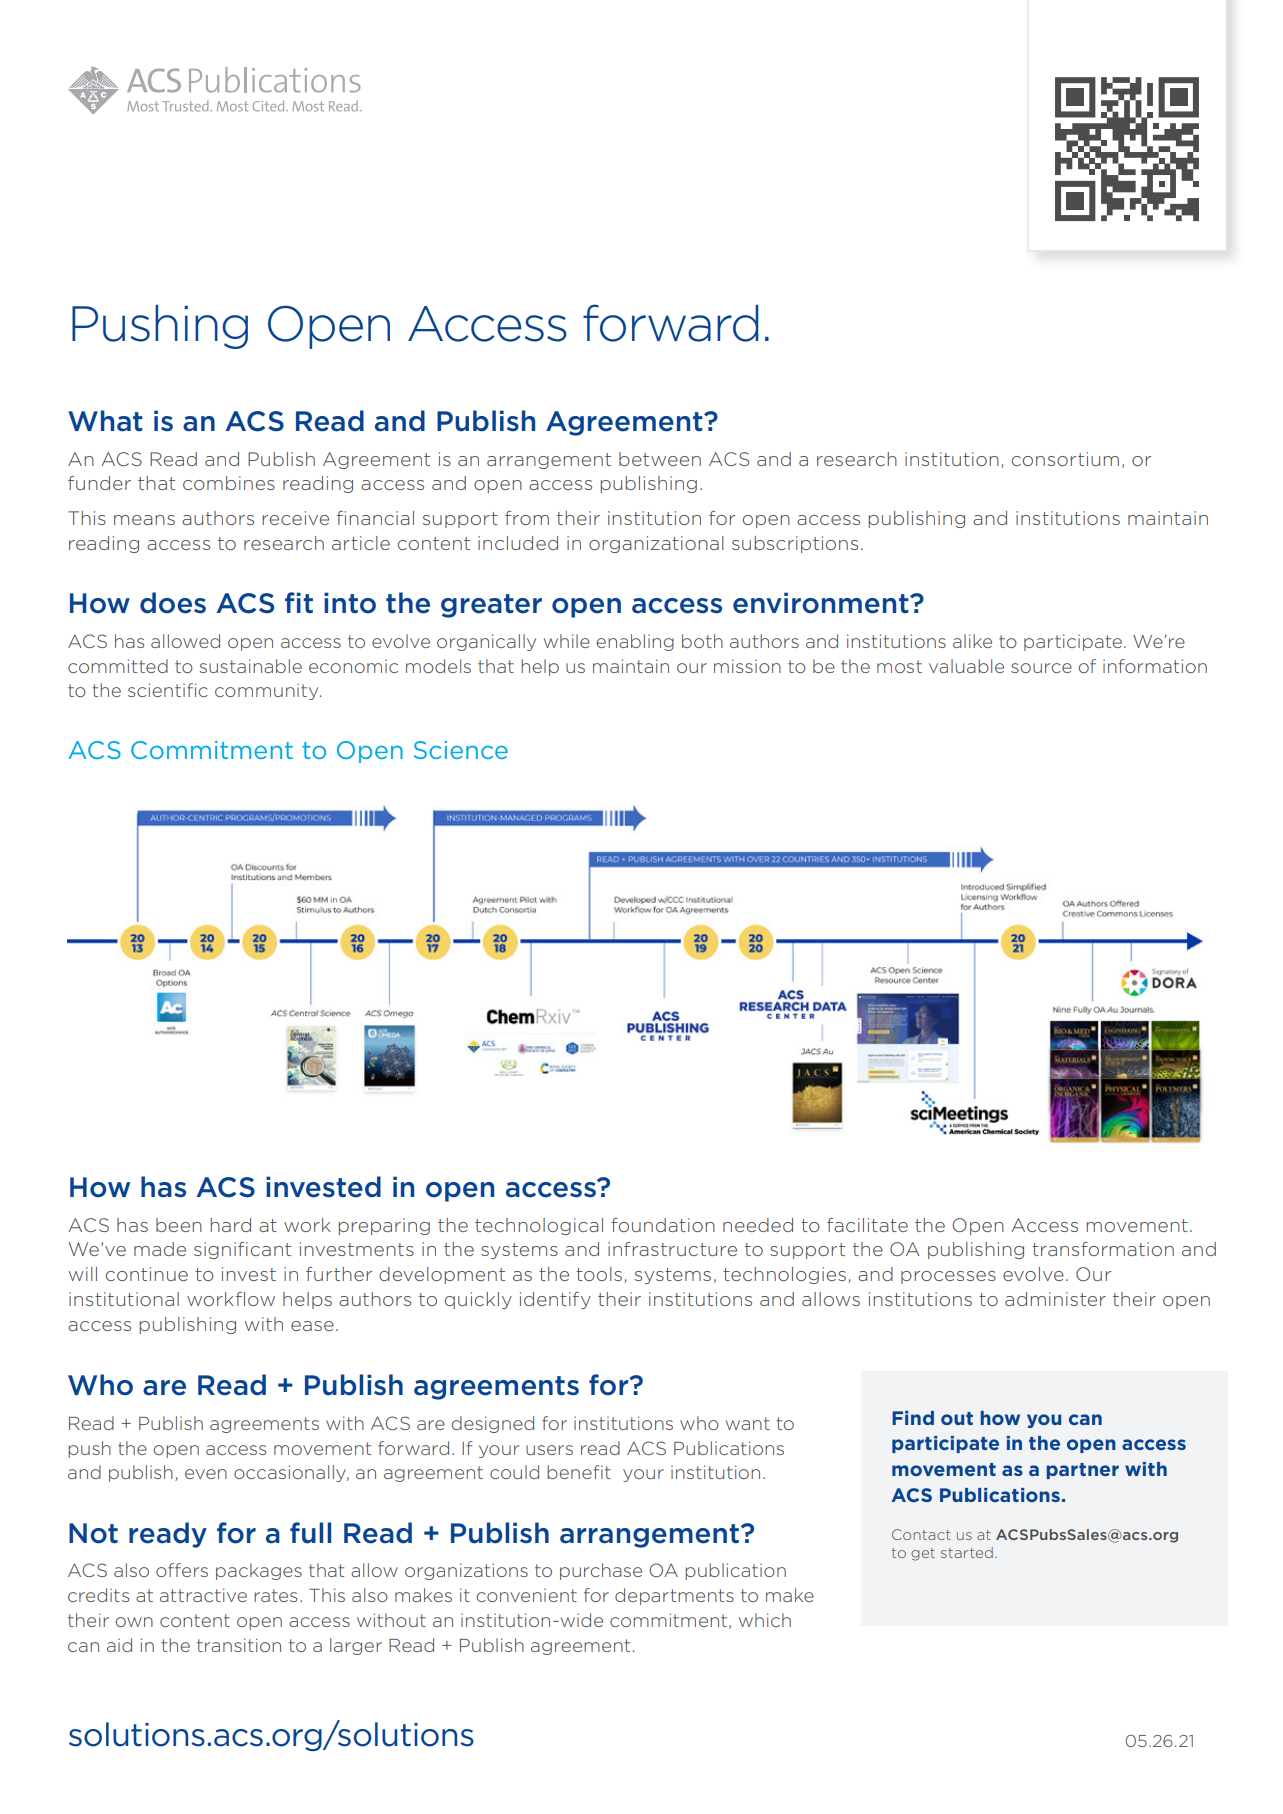 This screenshot has height=1814, width=1283. I want to click on ease, so click(312, 1326).
